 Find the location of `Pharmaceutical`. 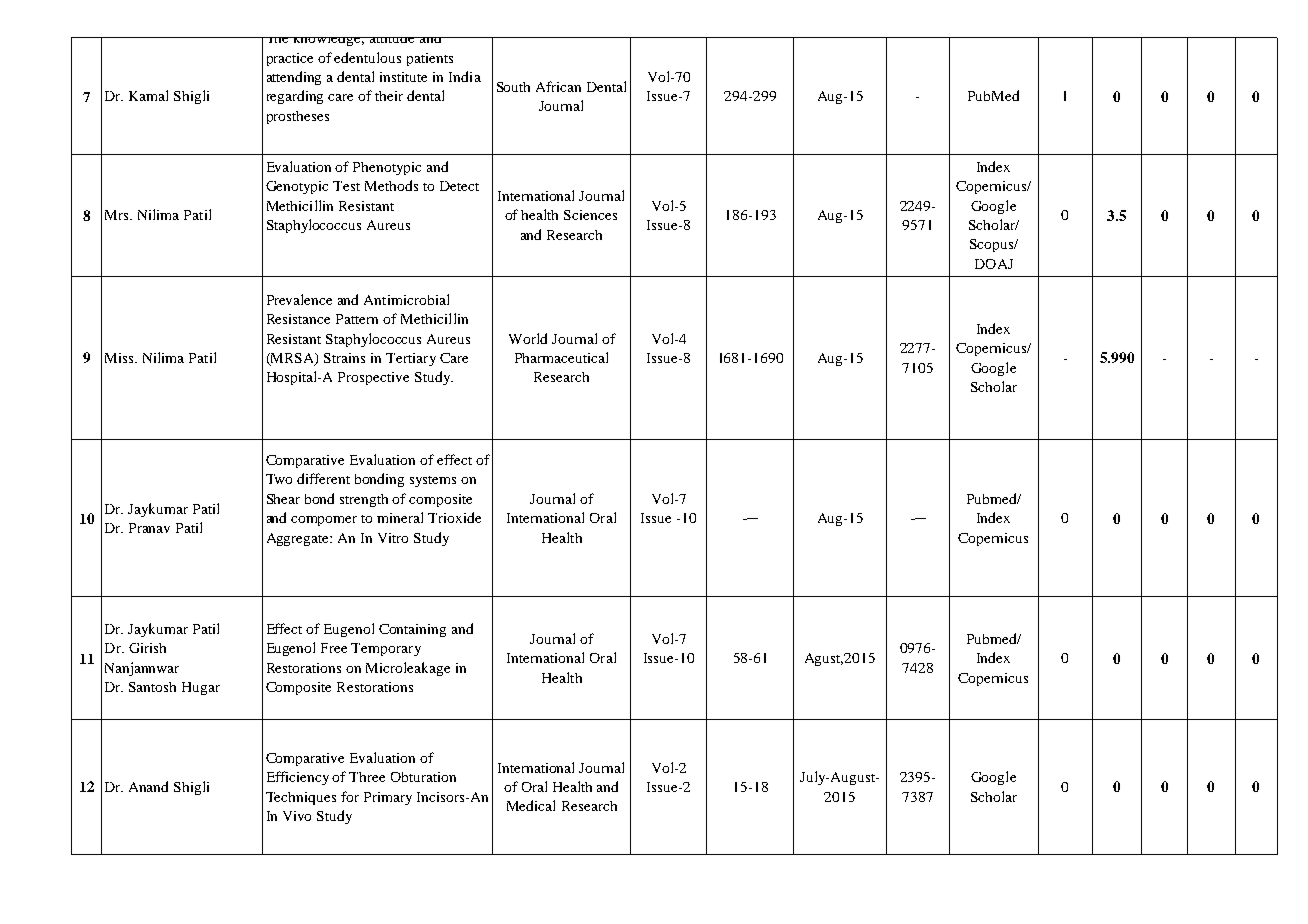

Pharmaceutical is located at coordinates (561, 357).
